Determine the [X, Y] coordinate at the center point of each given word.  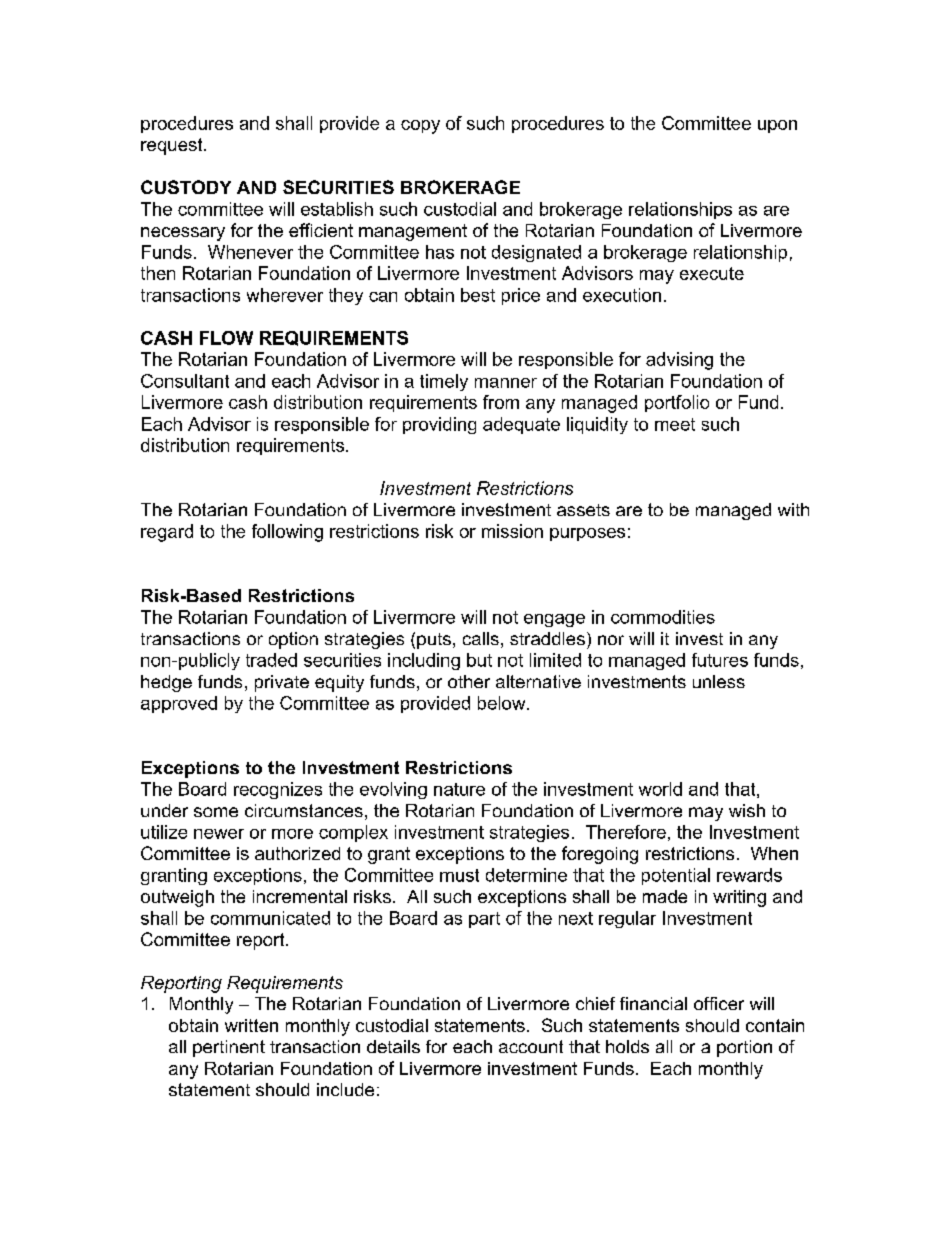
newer [219, 834]
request [173, 146]
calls [481, 638]
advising [679, 361]
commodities [663, 617]
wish [747, 810]
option [293, 640]
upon [777, 126]
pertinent [229, 1048]
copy [420, 127]
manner [506, 383]
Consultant [185, 381]
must [459, 875]
